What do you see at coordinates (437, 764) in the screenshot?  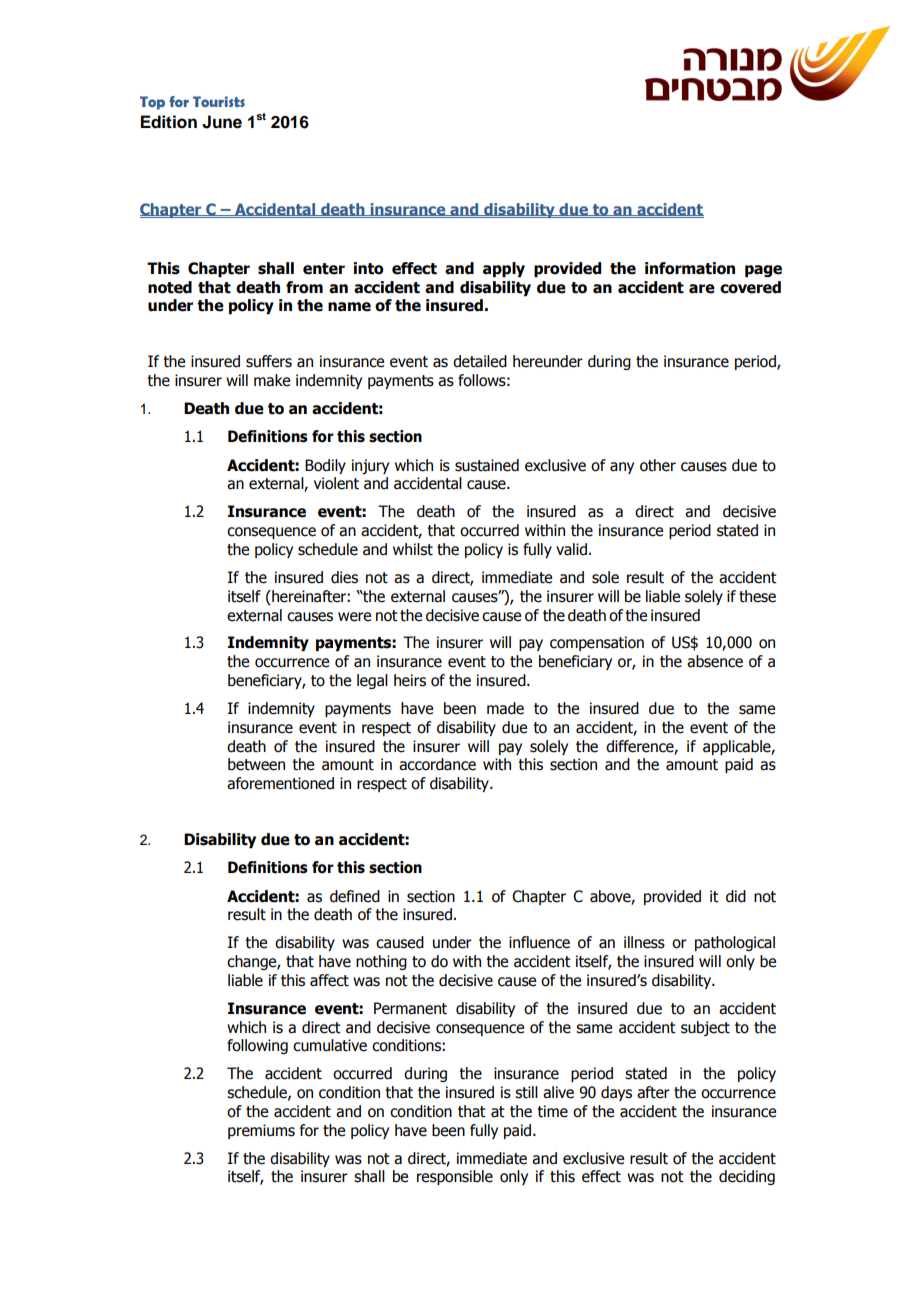 I see `accordance` at bounding box center [437, 764].
